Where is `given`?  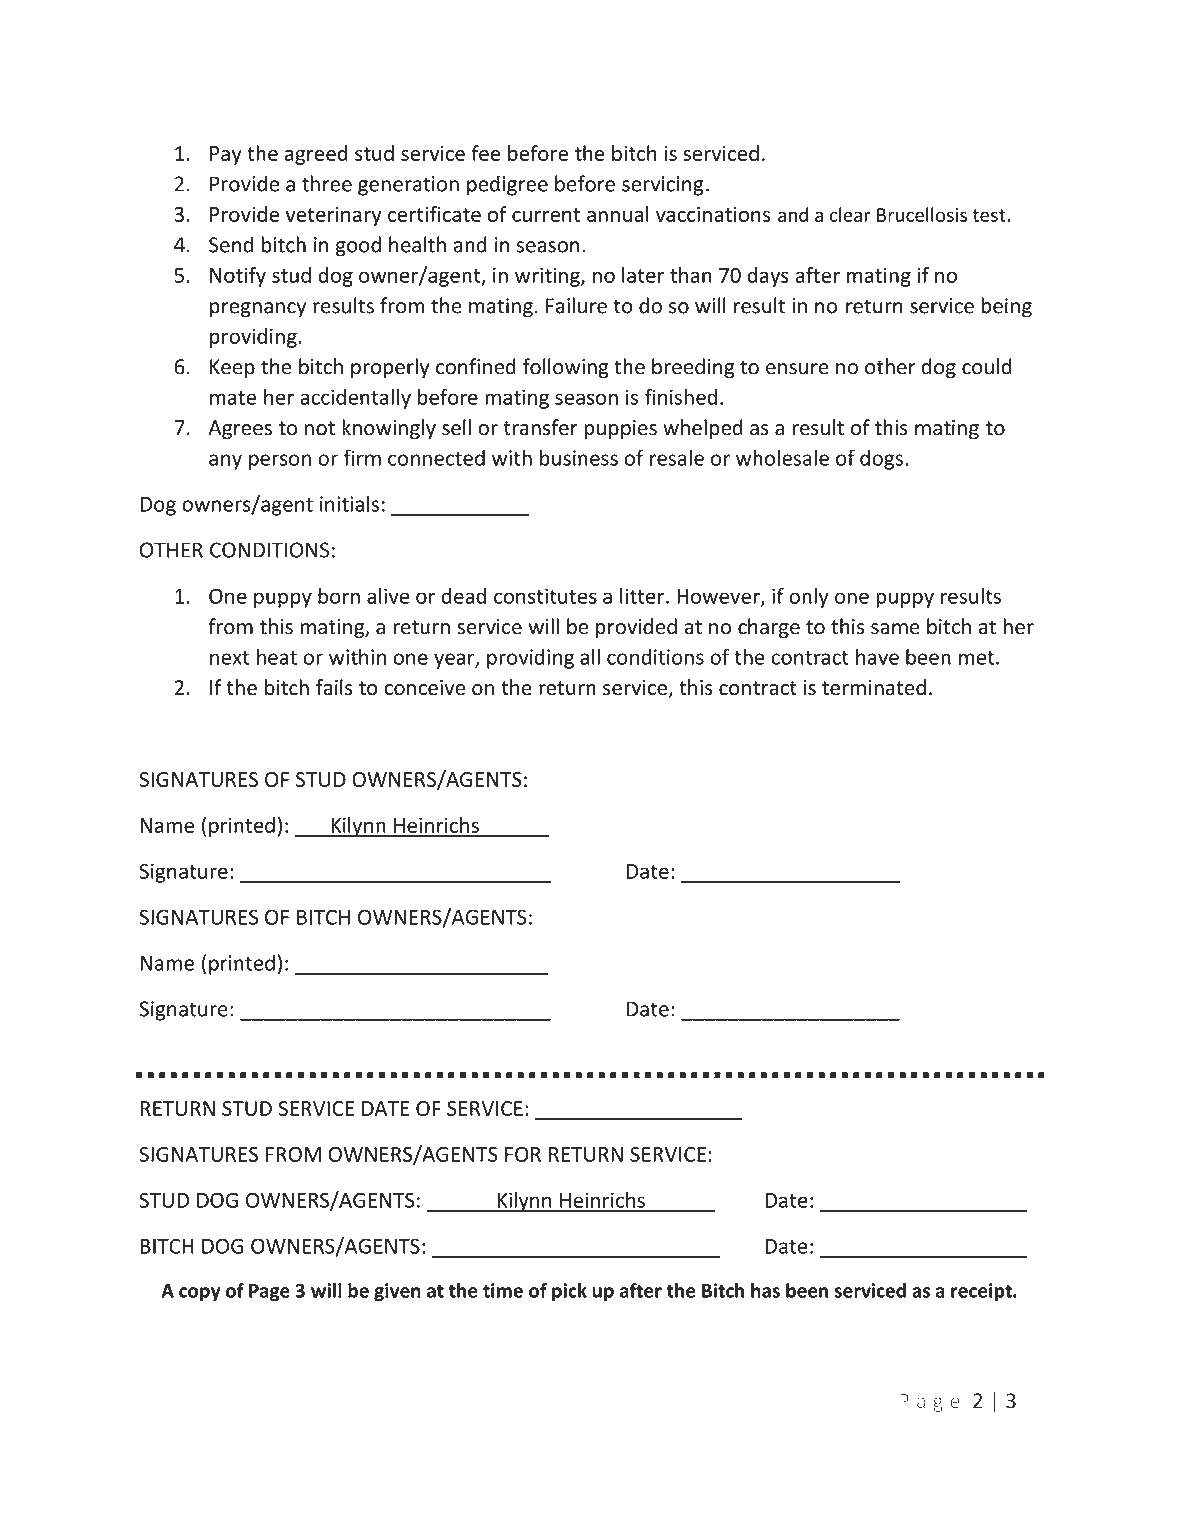
given is located at coordinates (397, 1292).
